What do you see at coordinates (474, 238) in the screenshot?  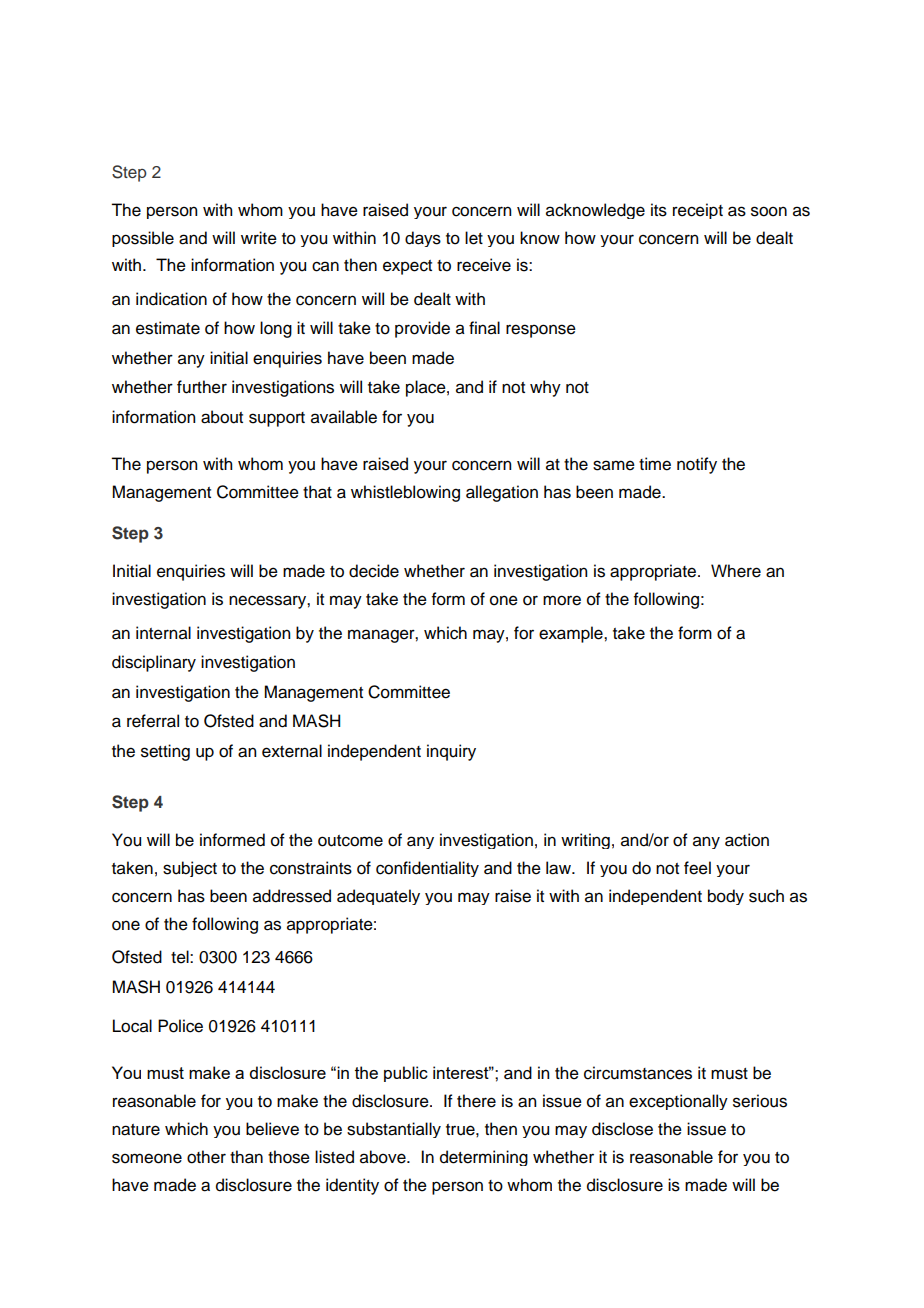 I see `let` at bounding box center [474, 238].
